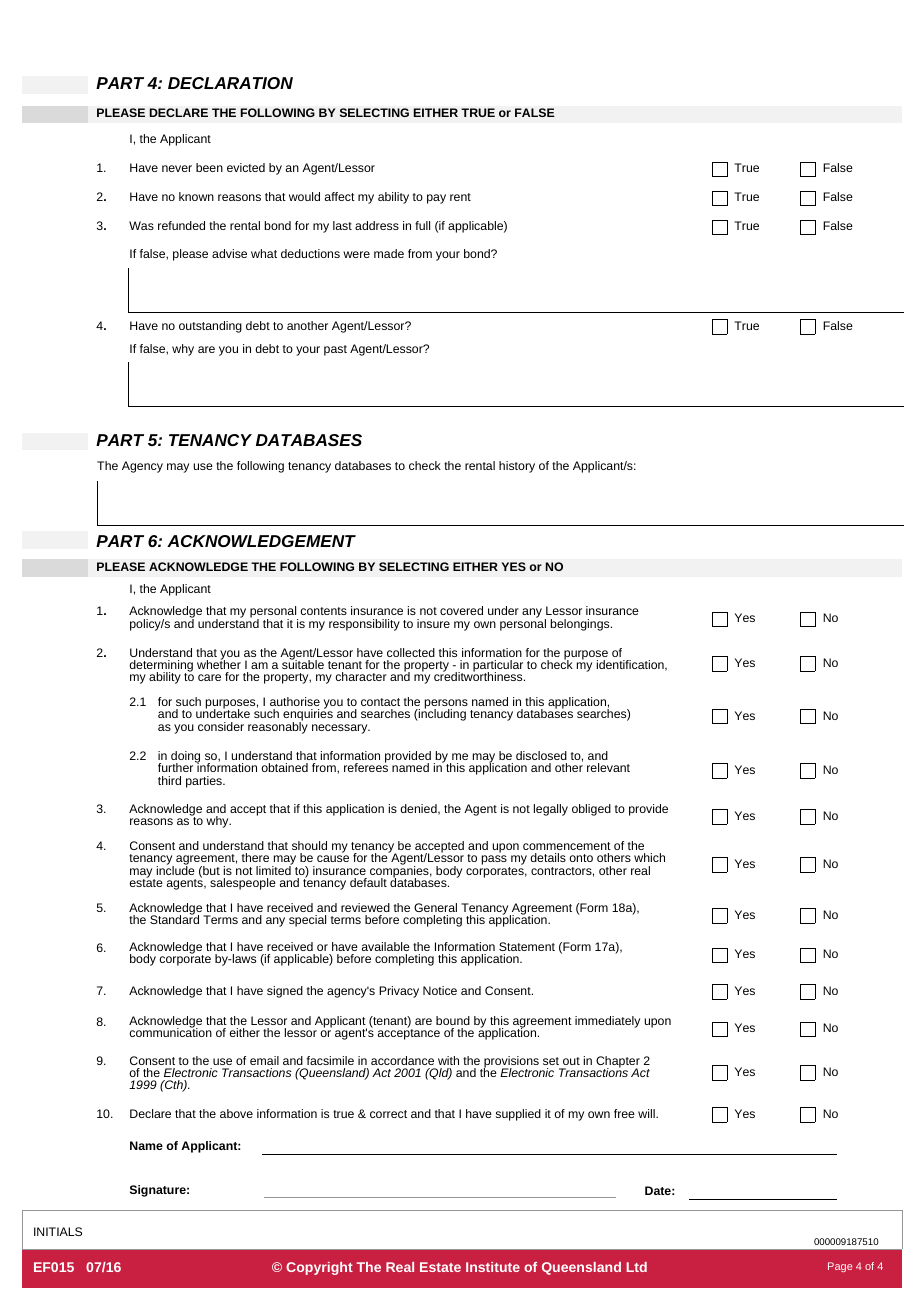 The width and height of the document is (924, 1308). Describe the element at coordinates (436, 199) in the document. I see `pay` at that location.
